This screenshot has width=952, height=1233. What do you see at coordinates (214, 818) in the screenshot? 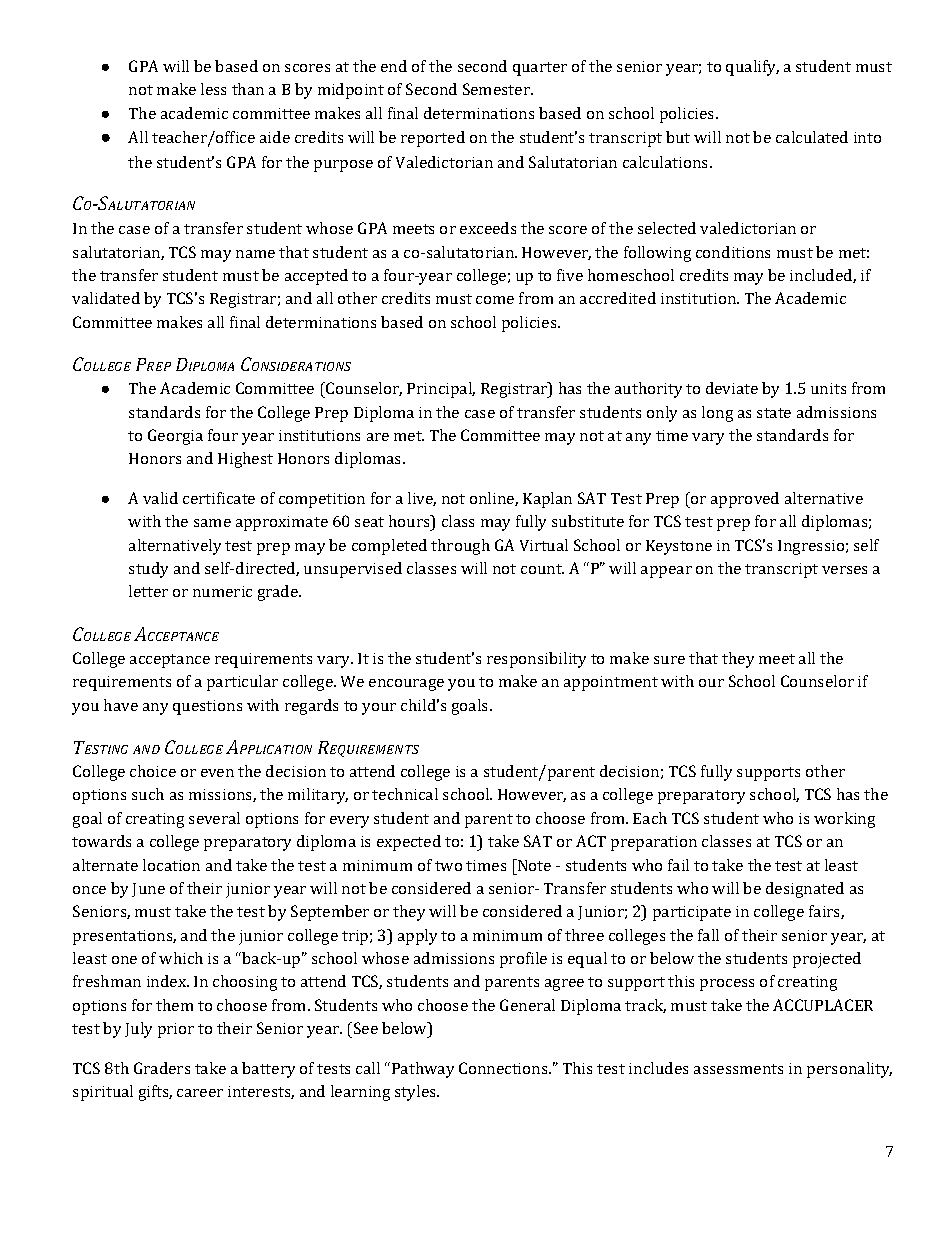
I see `several` at bounding box center [214, 818].
